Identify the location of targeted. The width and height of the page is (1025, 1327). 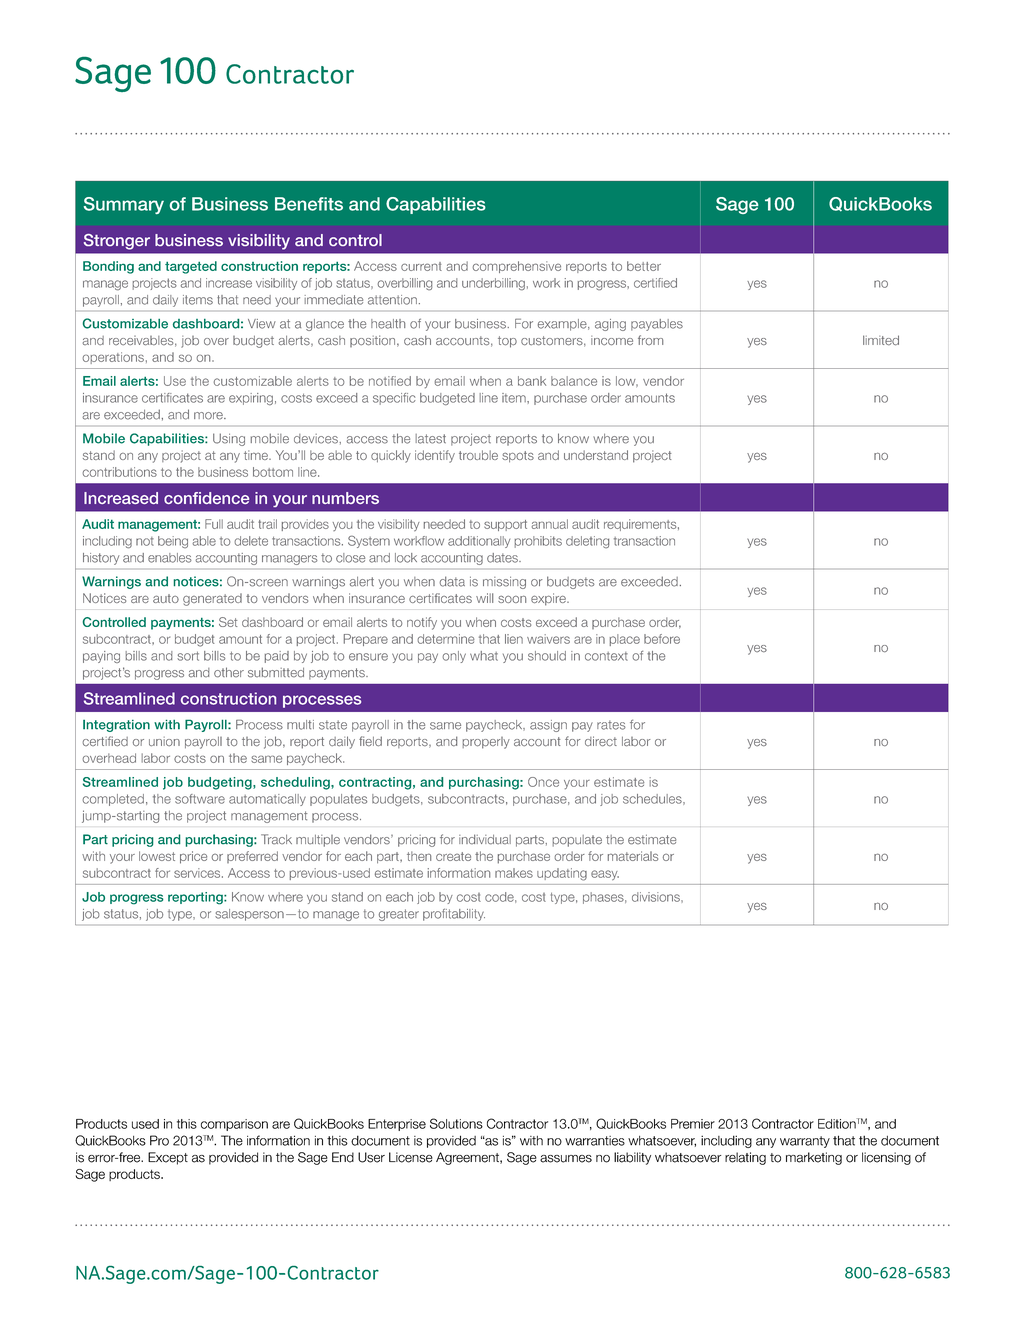
(191, 267).
